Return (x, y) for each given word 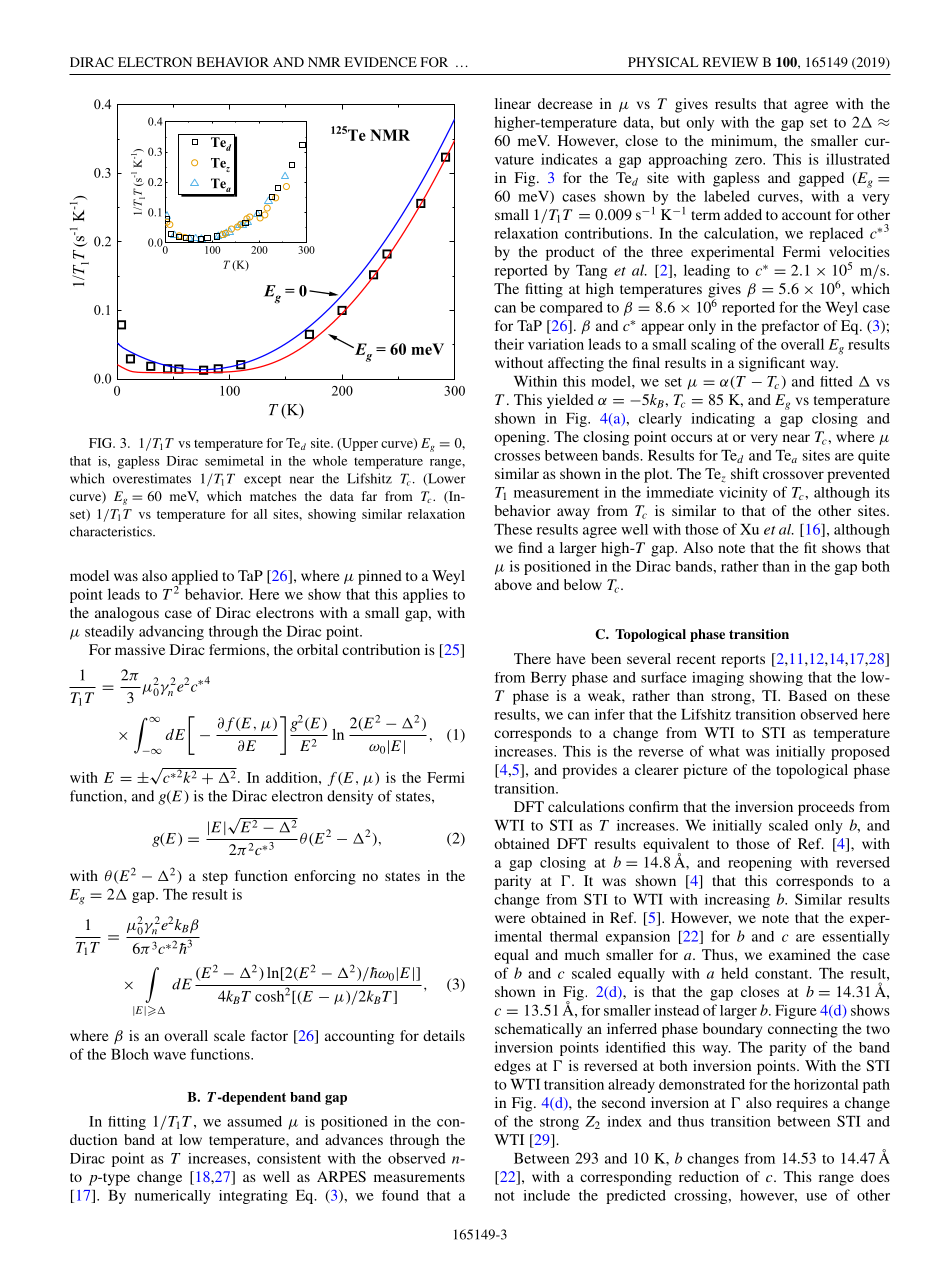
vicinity (743, 494)
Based (807, 695)
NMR (324, 62)
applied (195, 578)
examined (800, 954)
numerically (173, 1197)
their (509, 344)
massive (140, 649)
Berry (548, 679)
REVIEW (730, 62)
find (530, 547)
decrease (565, 103)
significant (772, 364)
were (510, 919)
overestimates (152, 478)
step (215, 878)
